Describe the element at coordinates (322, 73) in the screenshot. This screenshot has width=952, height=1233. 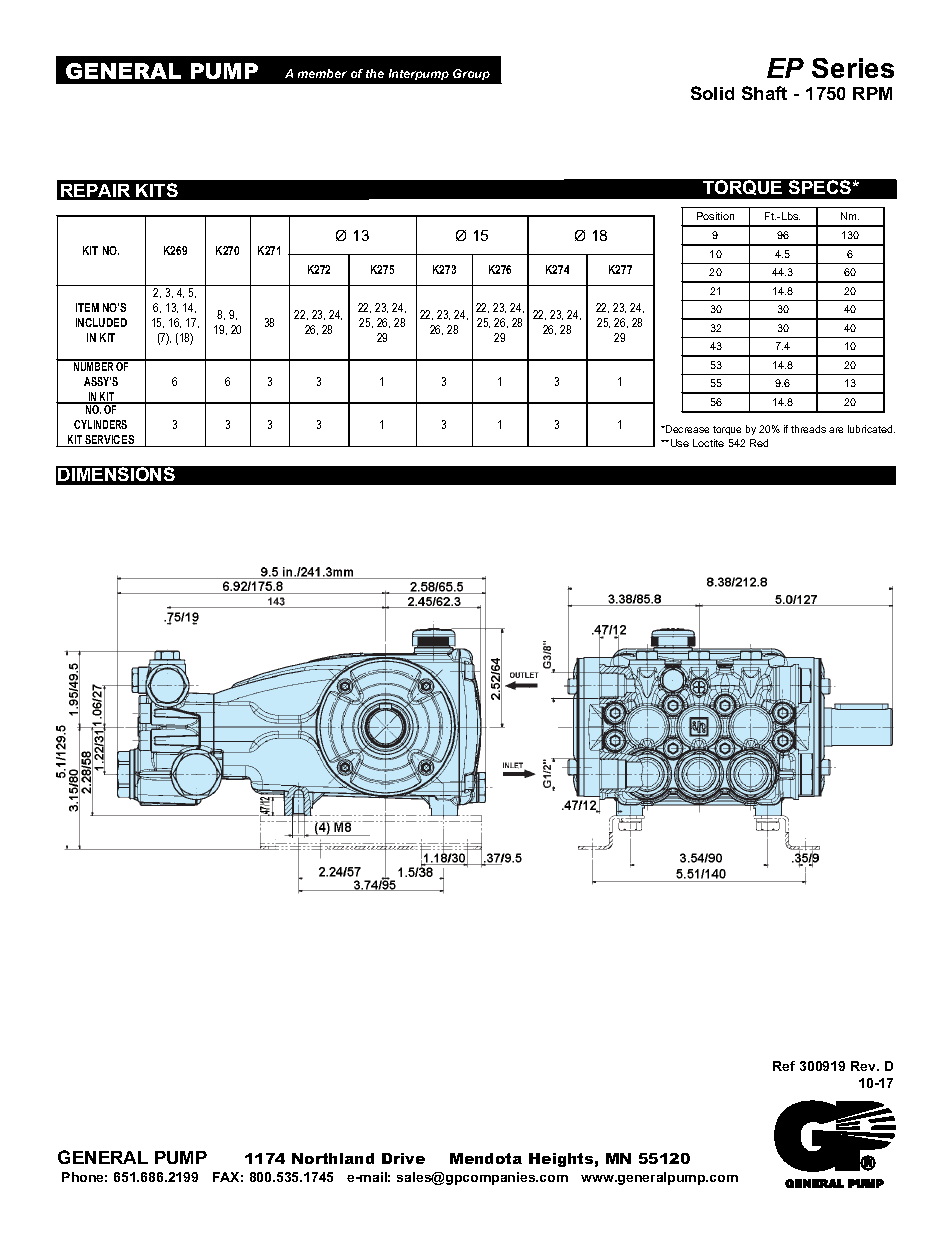
I see `member` at that location.
